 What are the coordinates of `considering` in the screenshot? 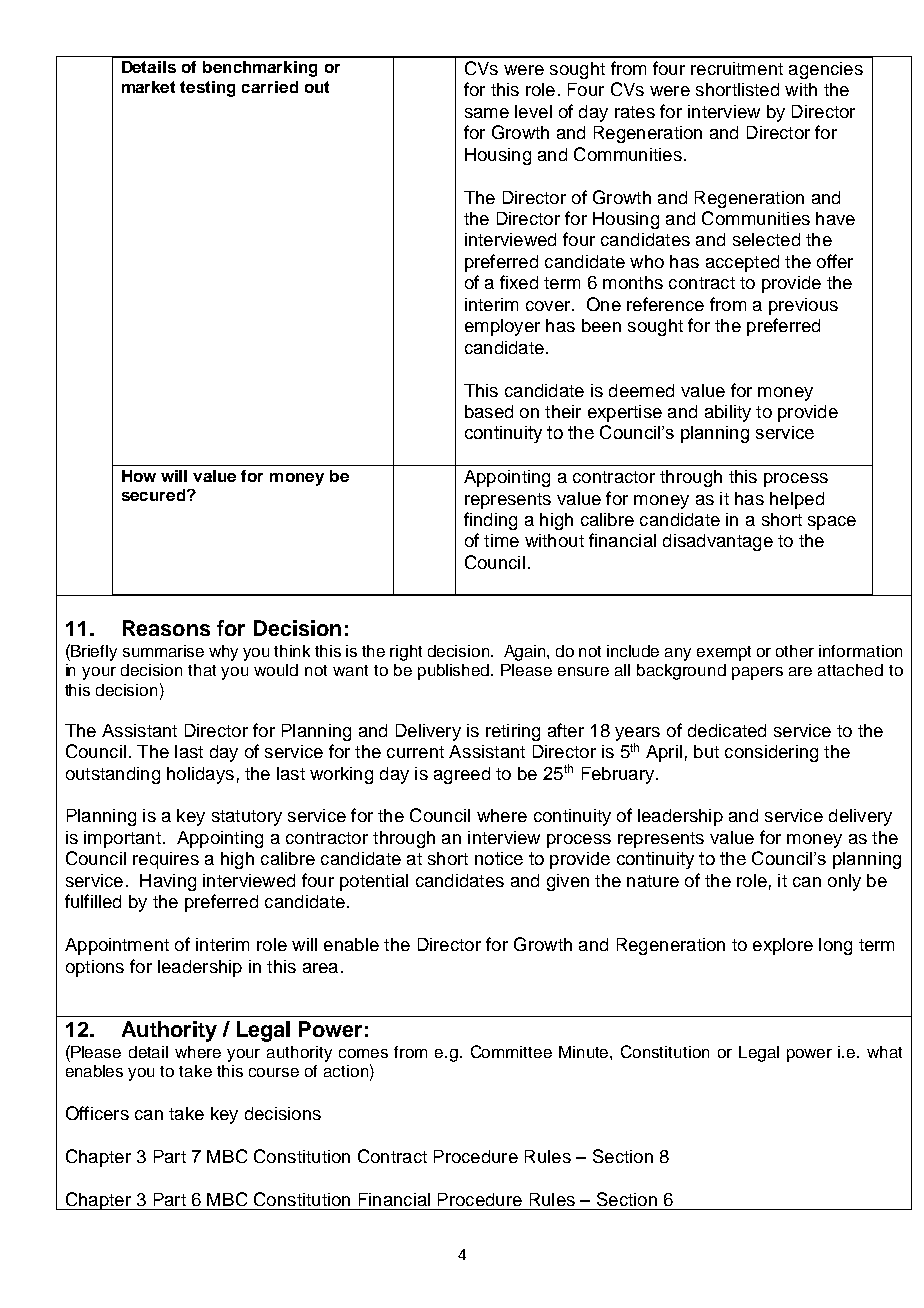 It's located at (771, 753).
